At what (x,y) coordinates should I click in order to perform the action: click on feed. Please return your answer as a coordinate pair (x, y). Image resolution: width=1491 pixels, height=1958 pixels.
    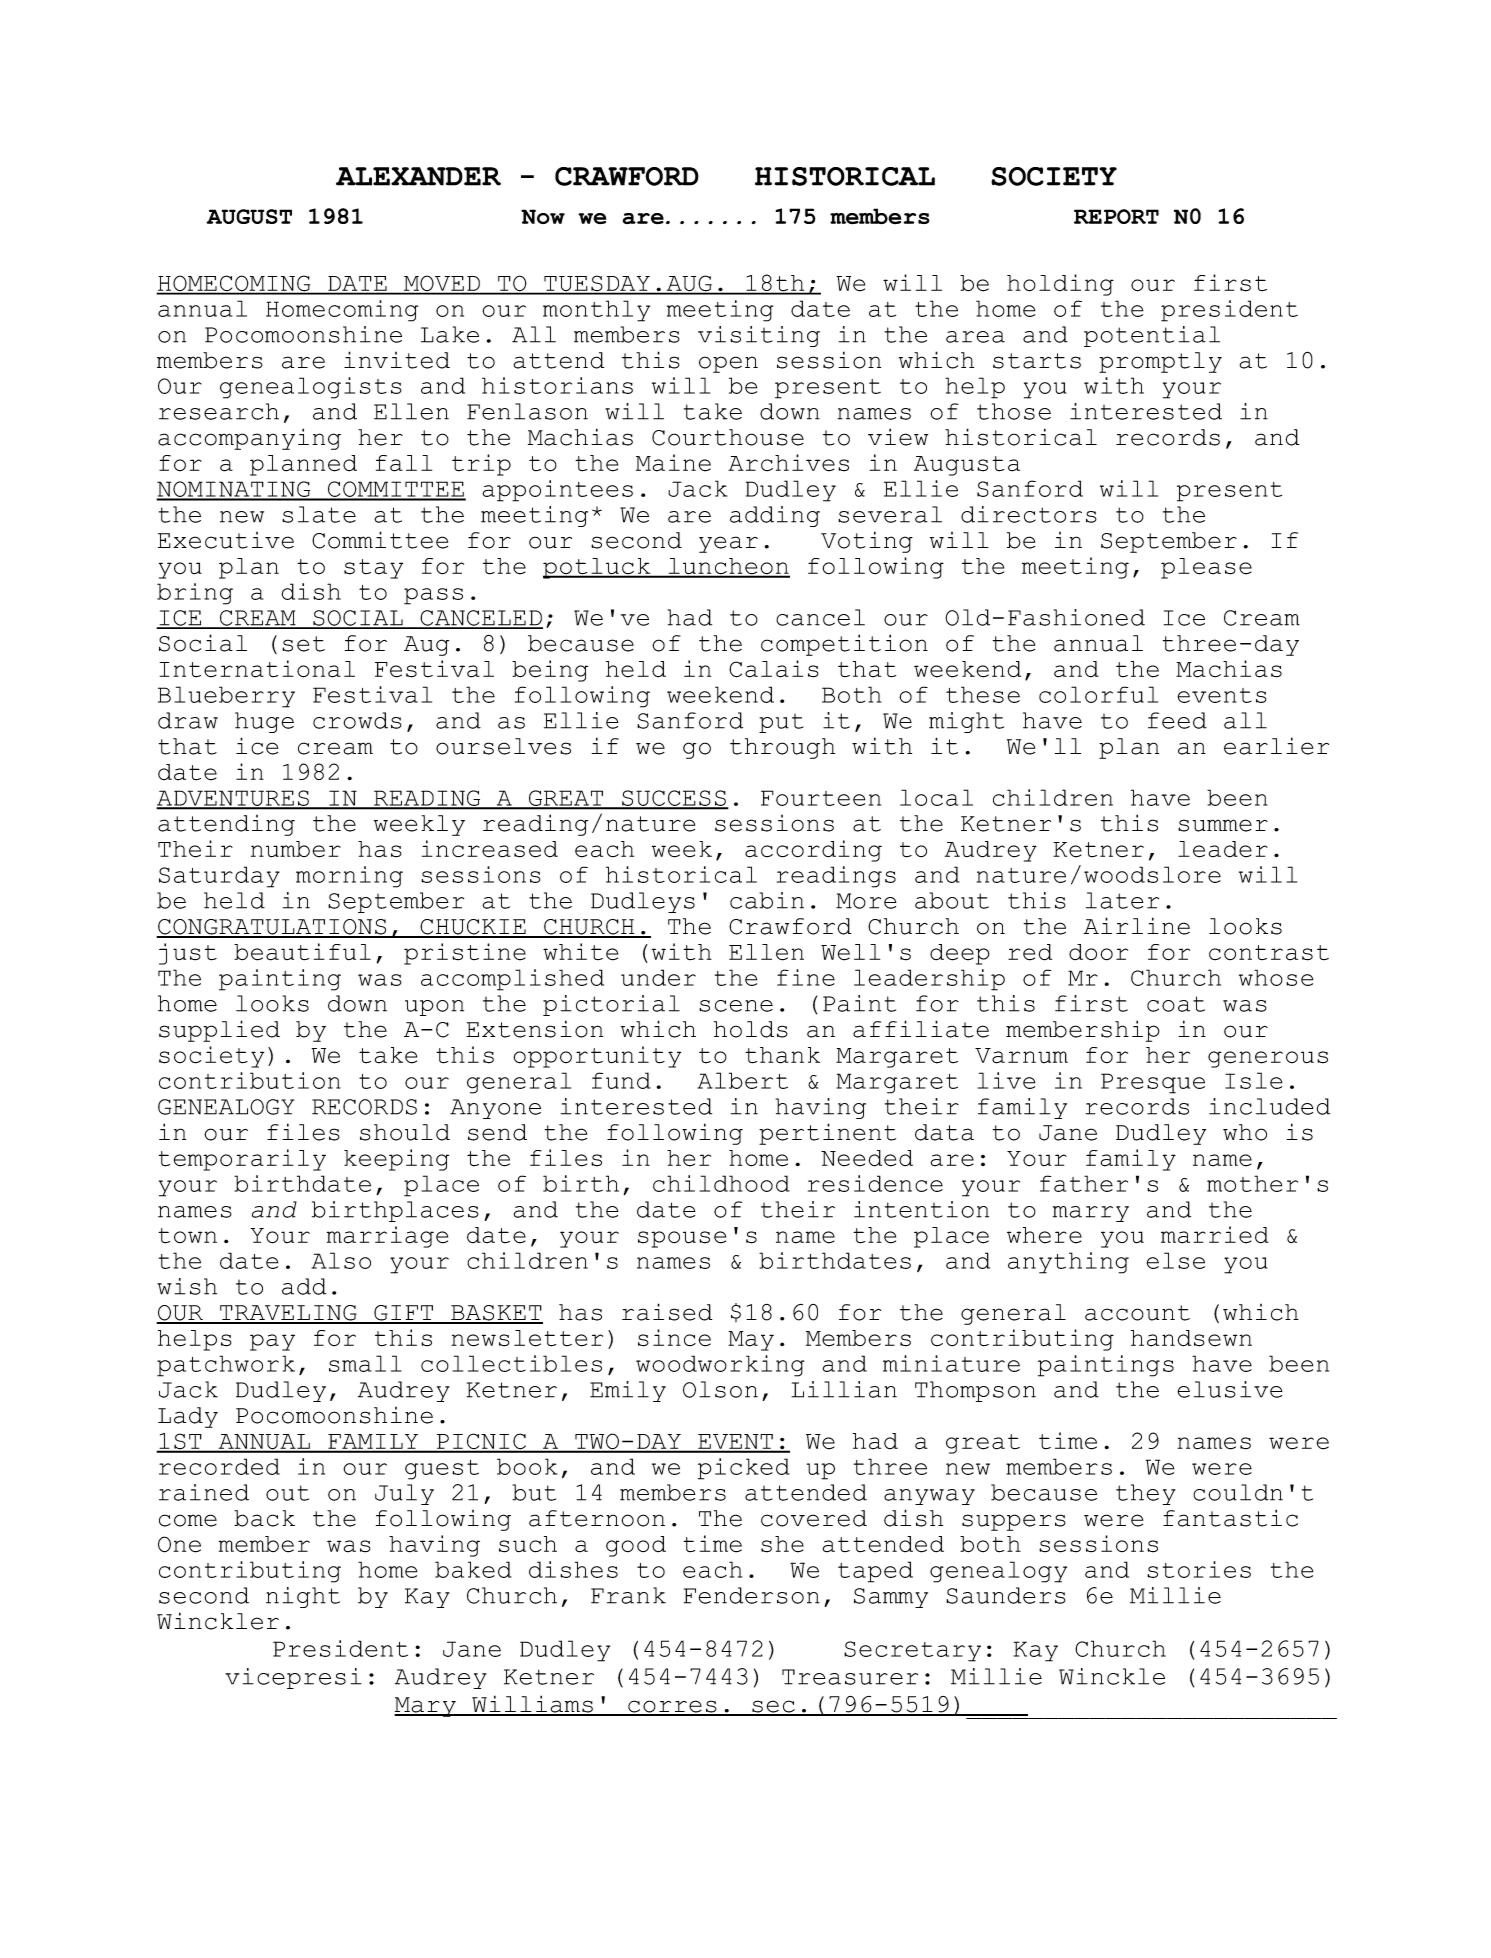
    Looking at the image, I should click on (1177, 720).
